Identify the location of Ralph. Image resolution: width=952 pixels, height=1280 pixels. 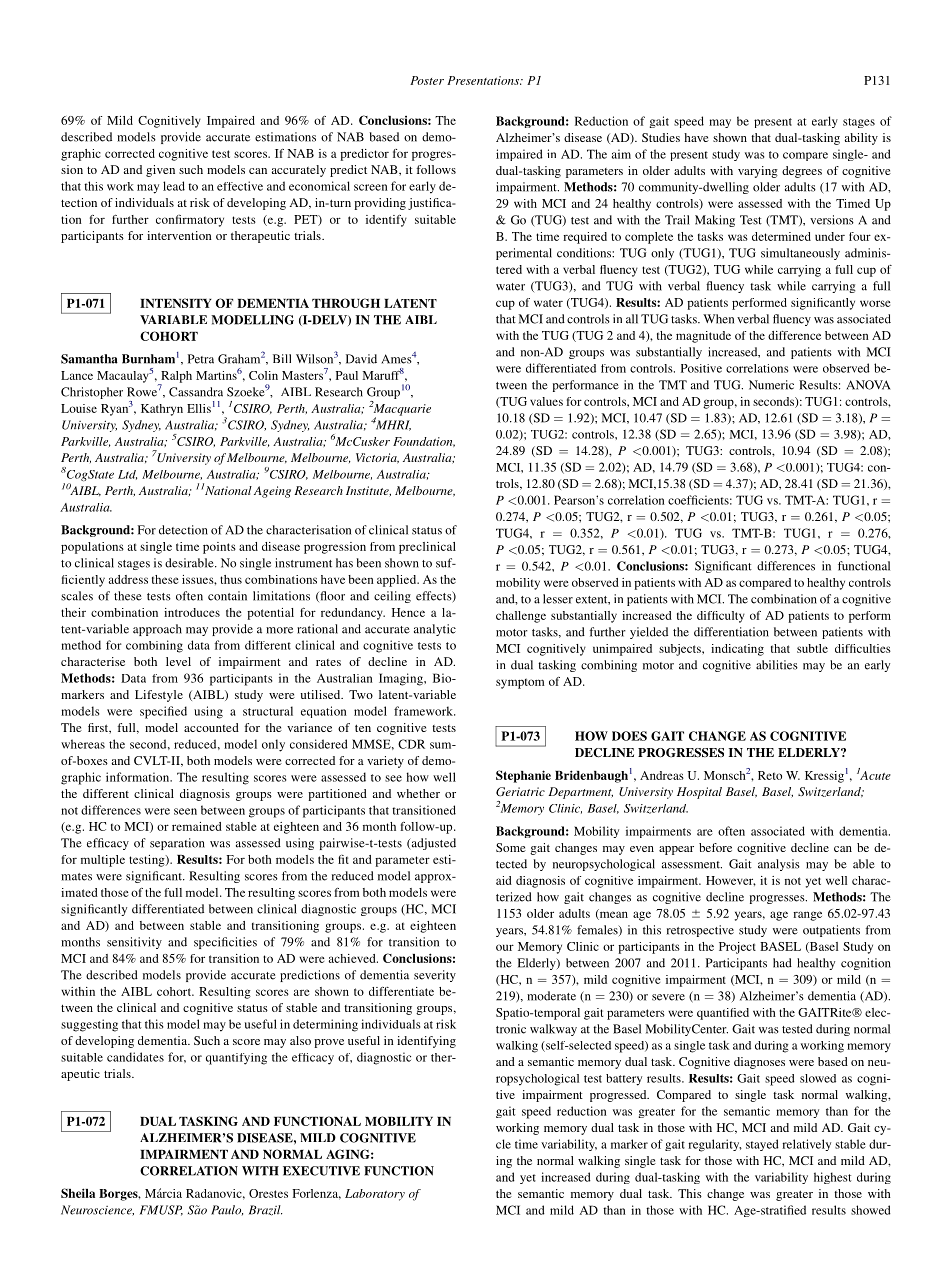
(175, 378).
